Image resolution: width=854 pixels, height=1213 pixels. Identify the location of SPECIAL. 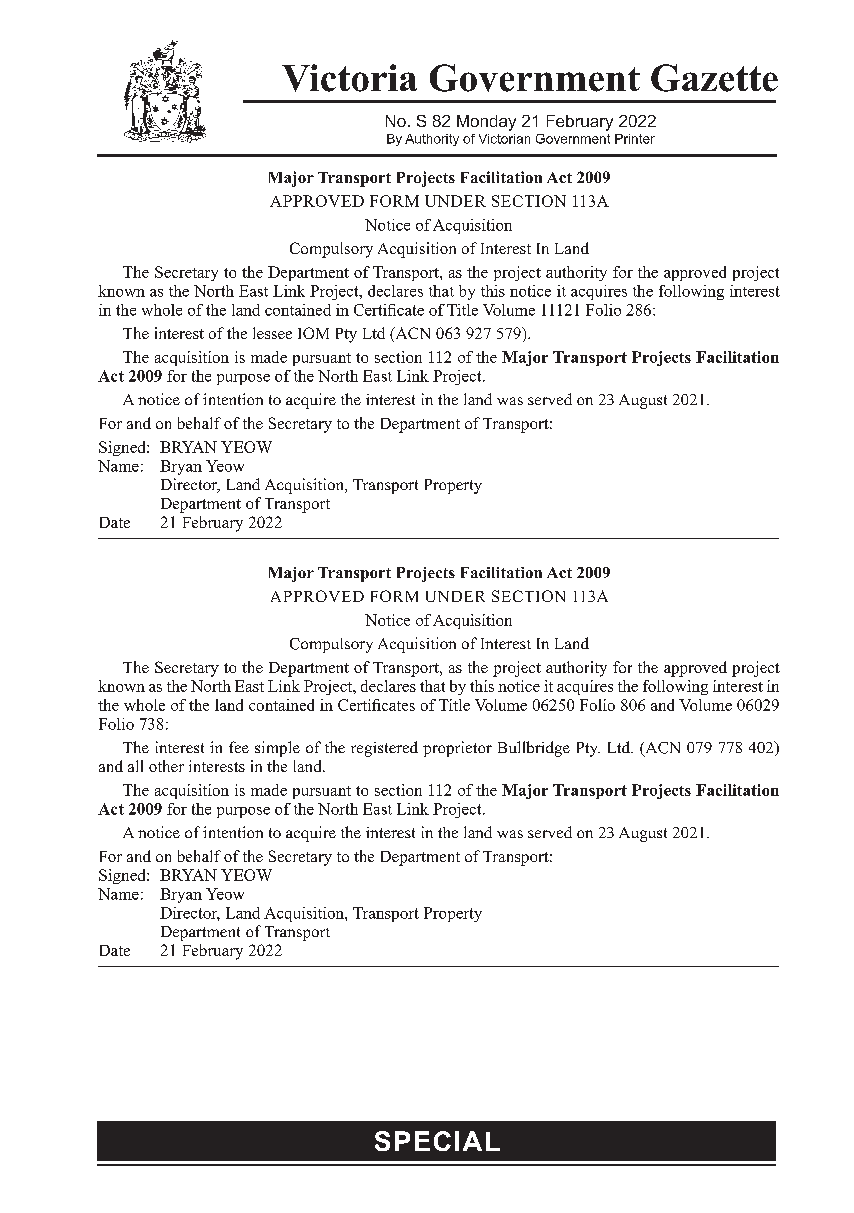
(437, 1141).
